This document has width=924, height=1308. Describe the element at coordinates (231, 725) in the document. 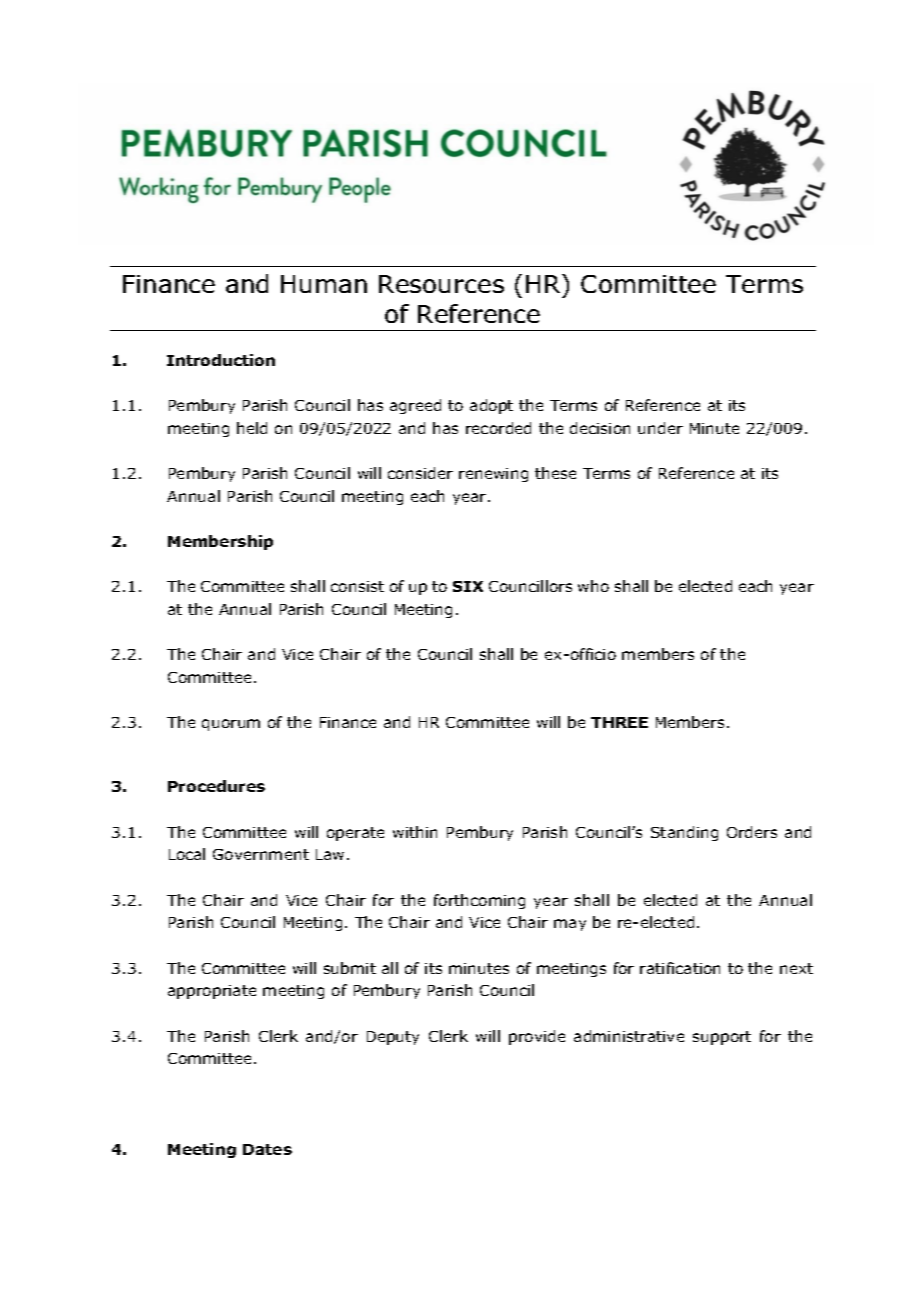

I see `quorum` at that location.
